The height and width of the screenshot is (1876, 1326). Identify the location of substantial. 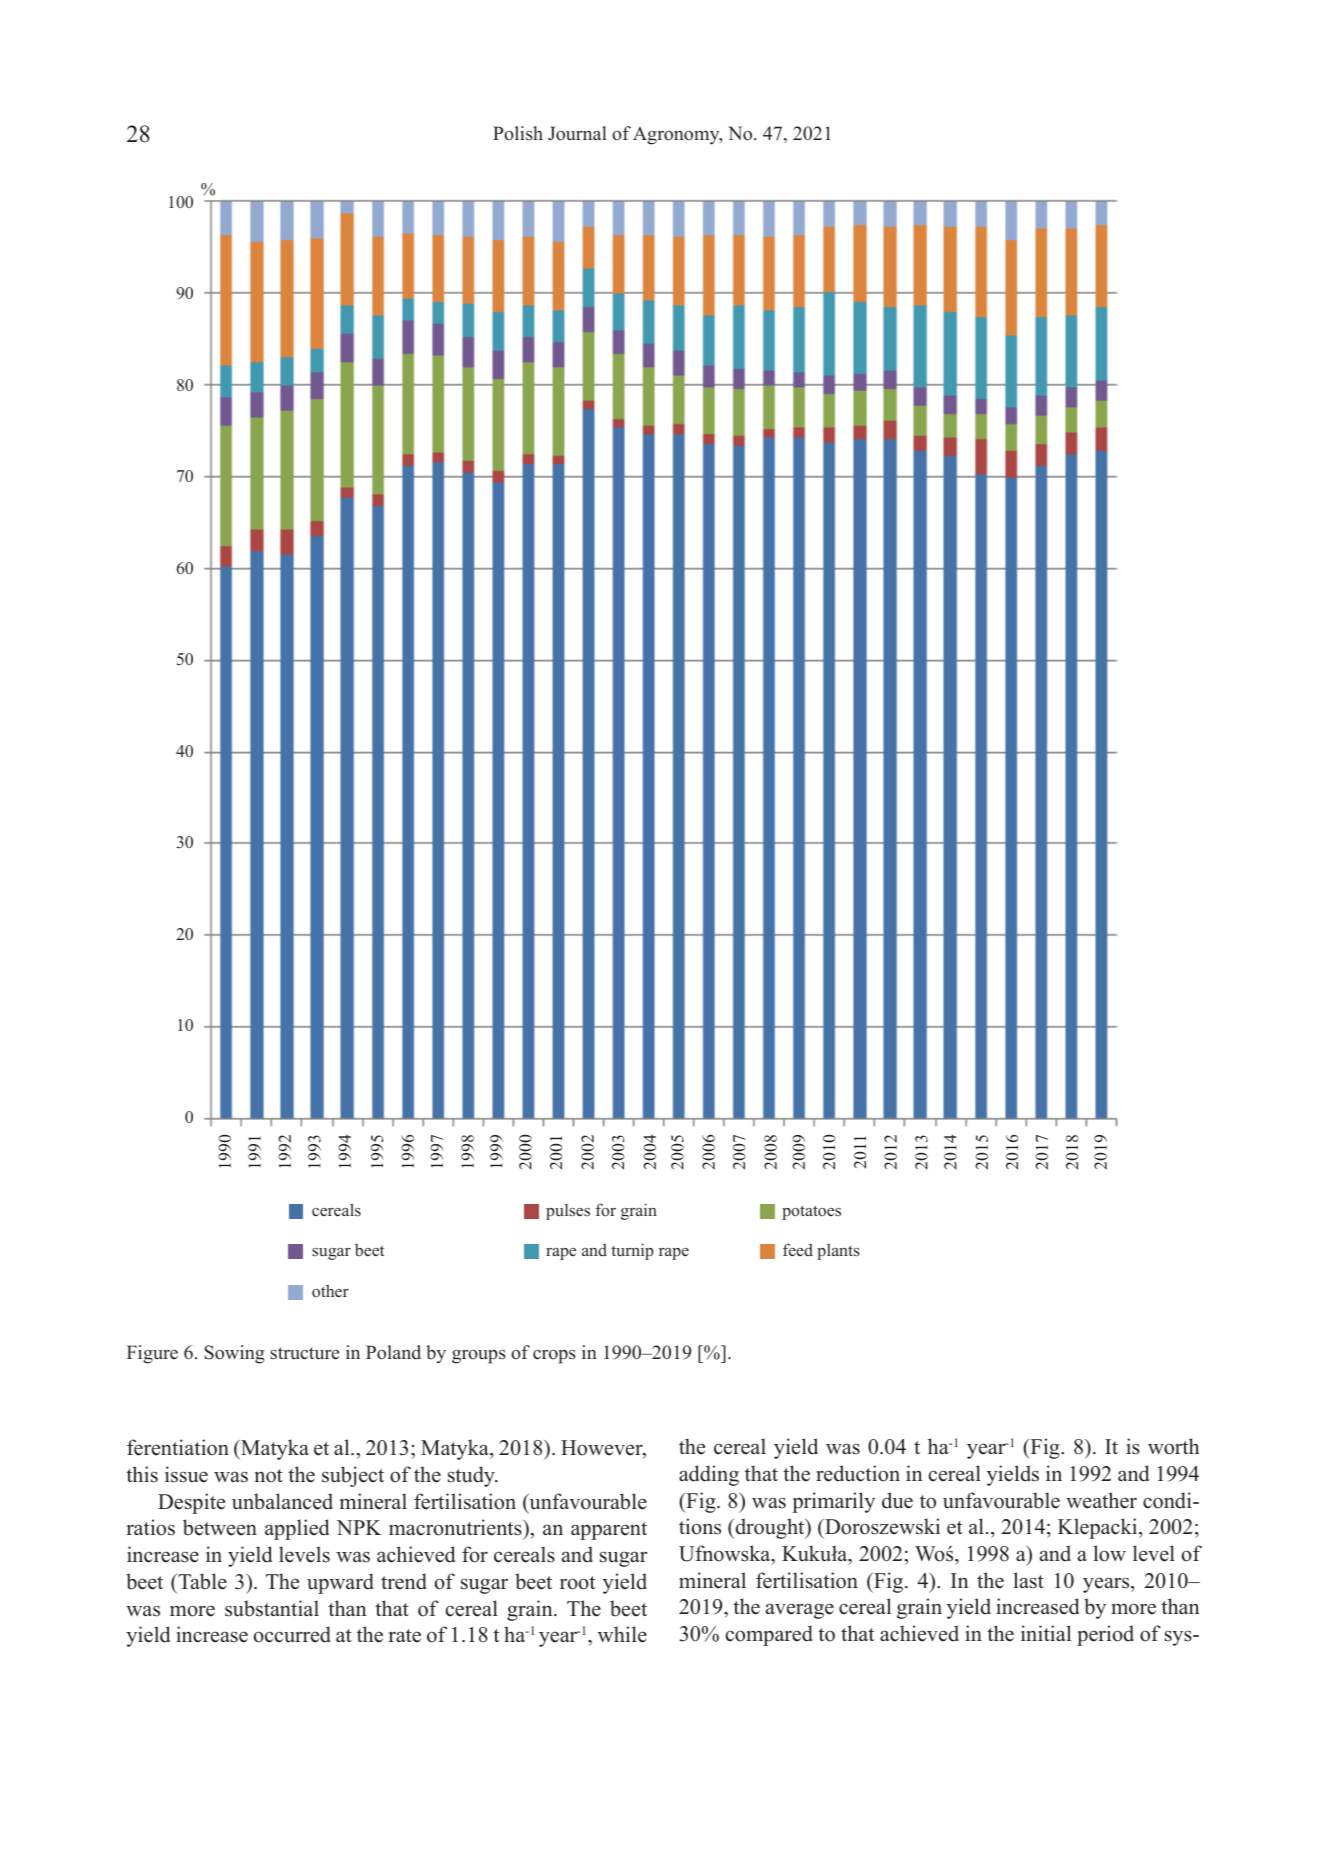
(272, 1608).
